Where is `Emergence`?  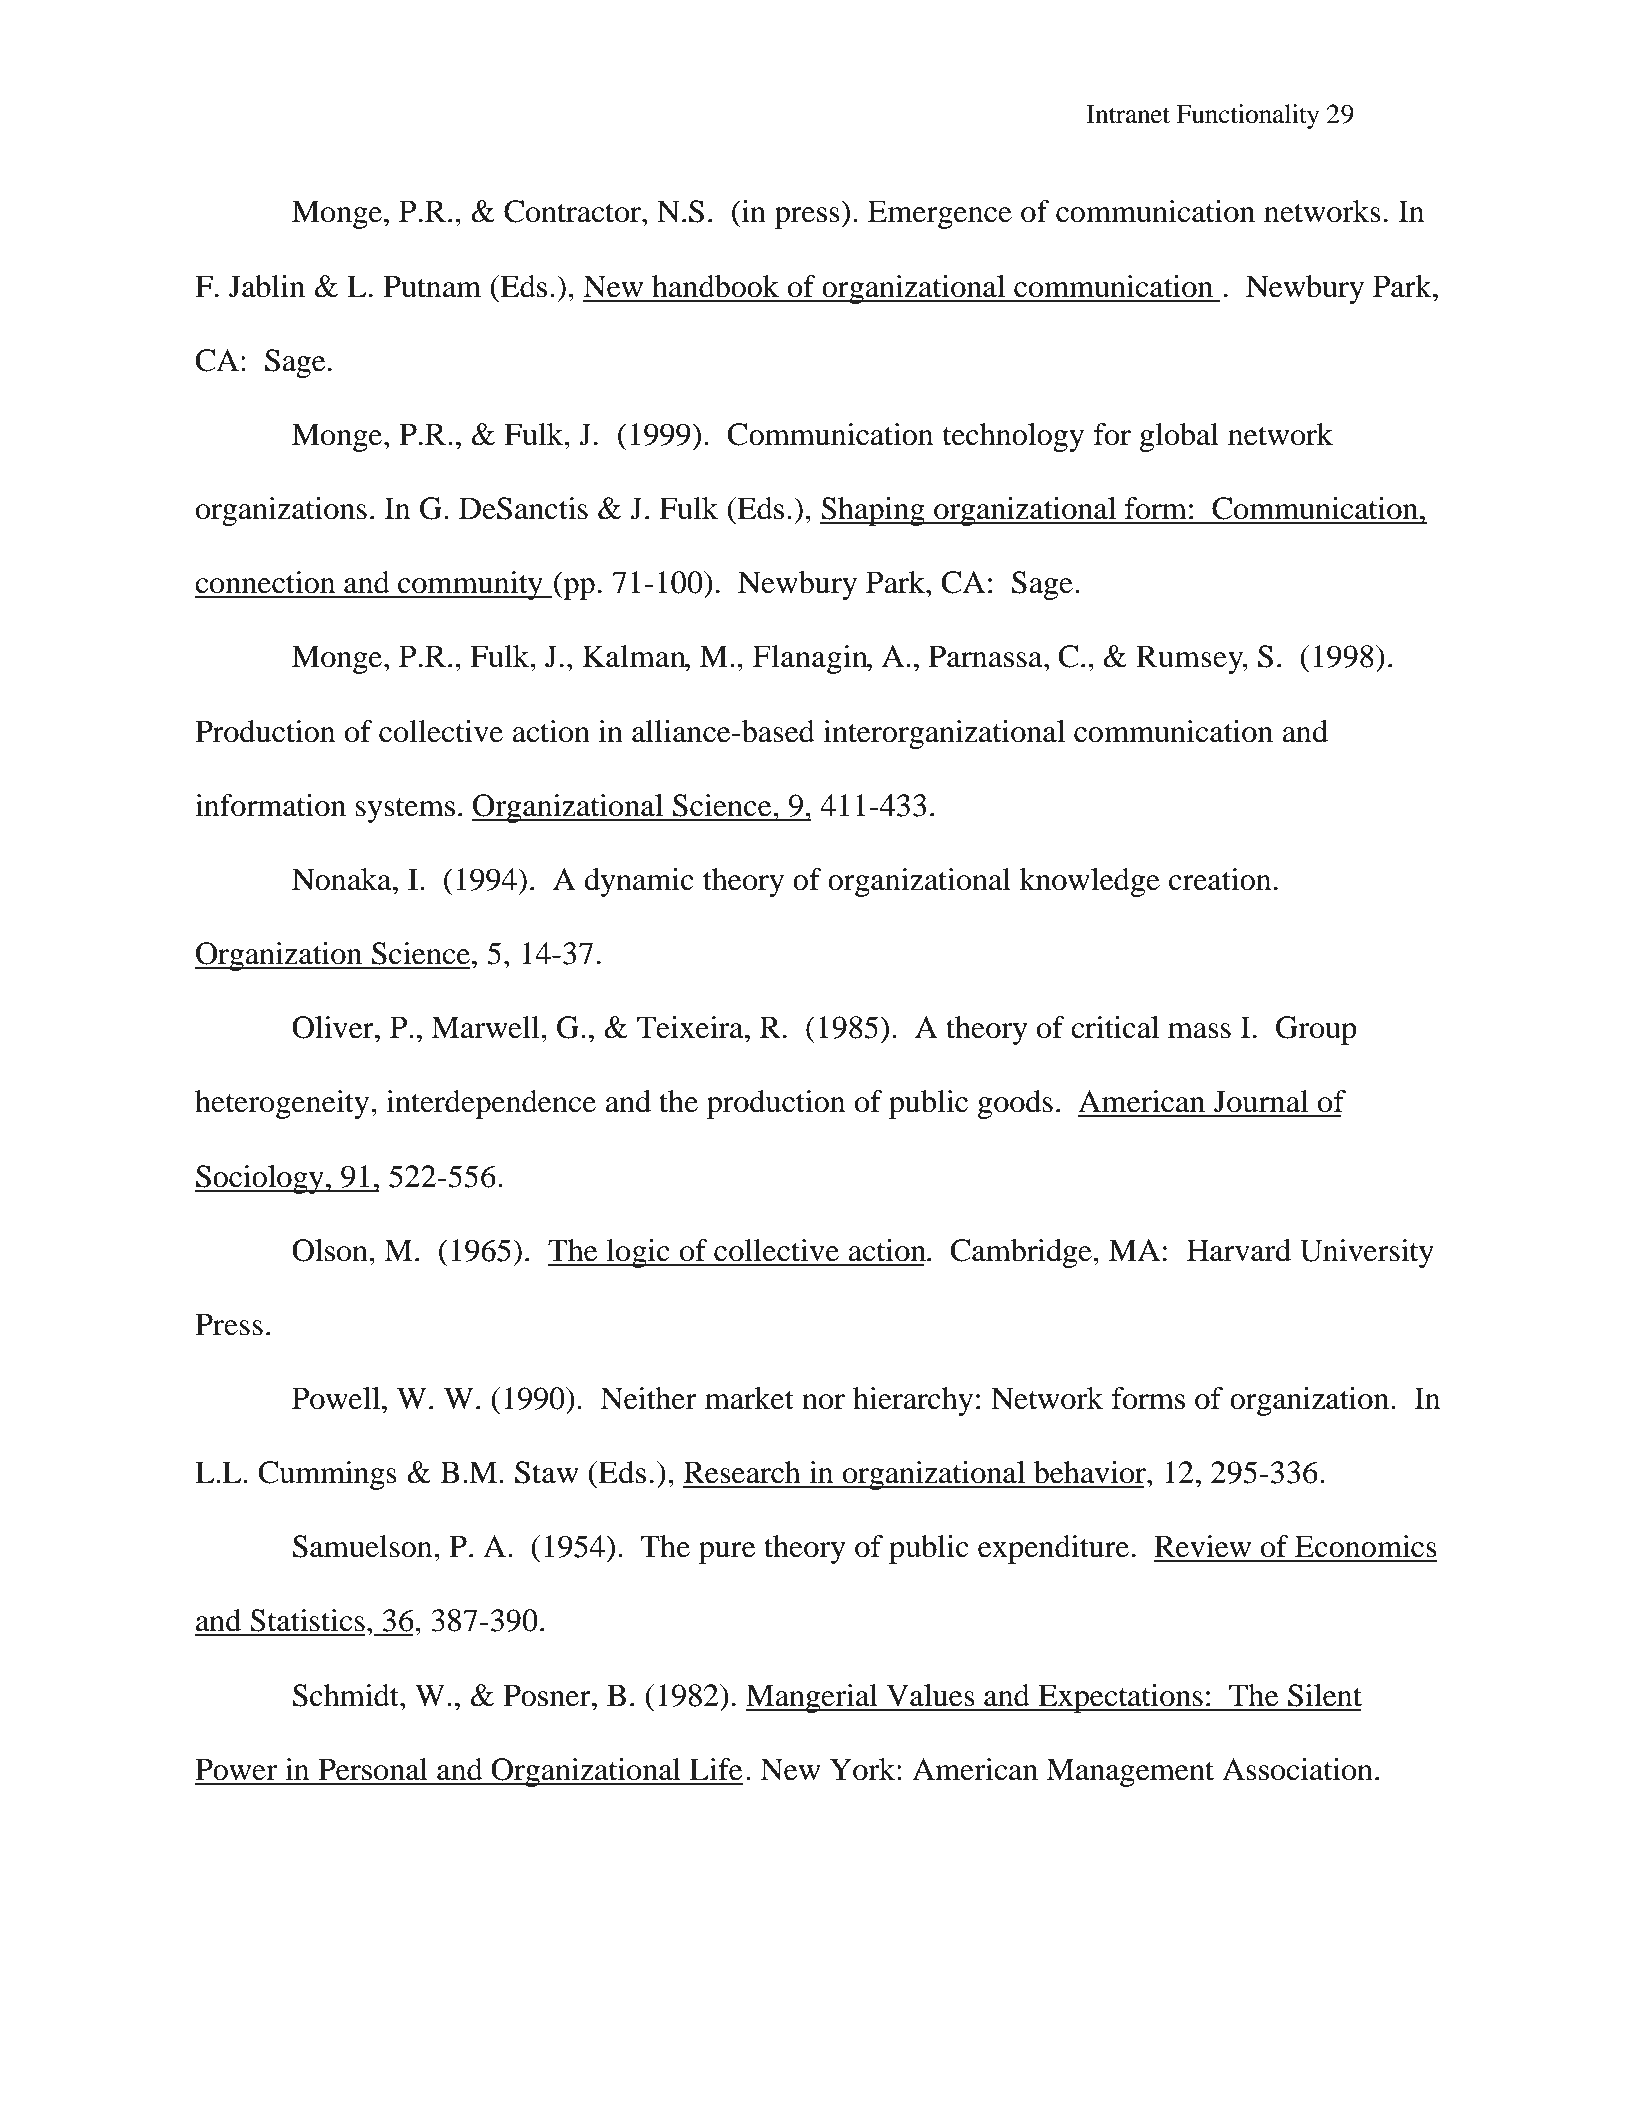
Emergence is located at coordinates (940, 214).
